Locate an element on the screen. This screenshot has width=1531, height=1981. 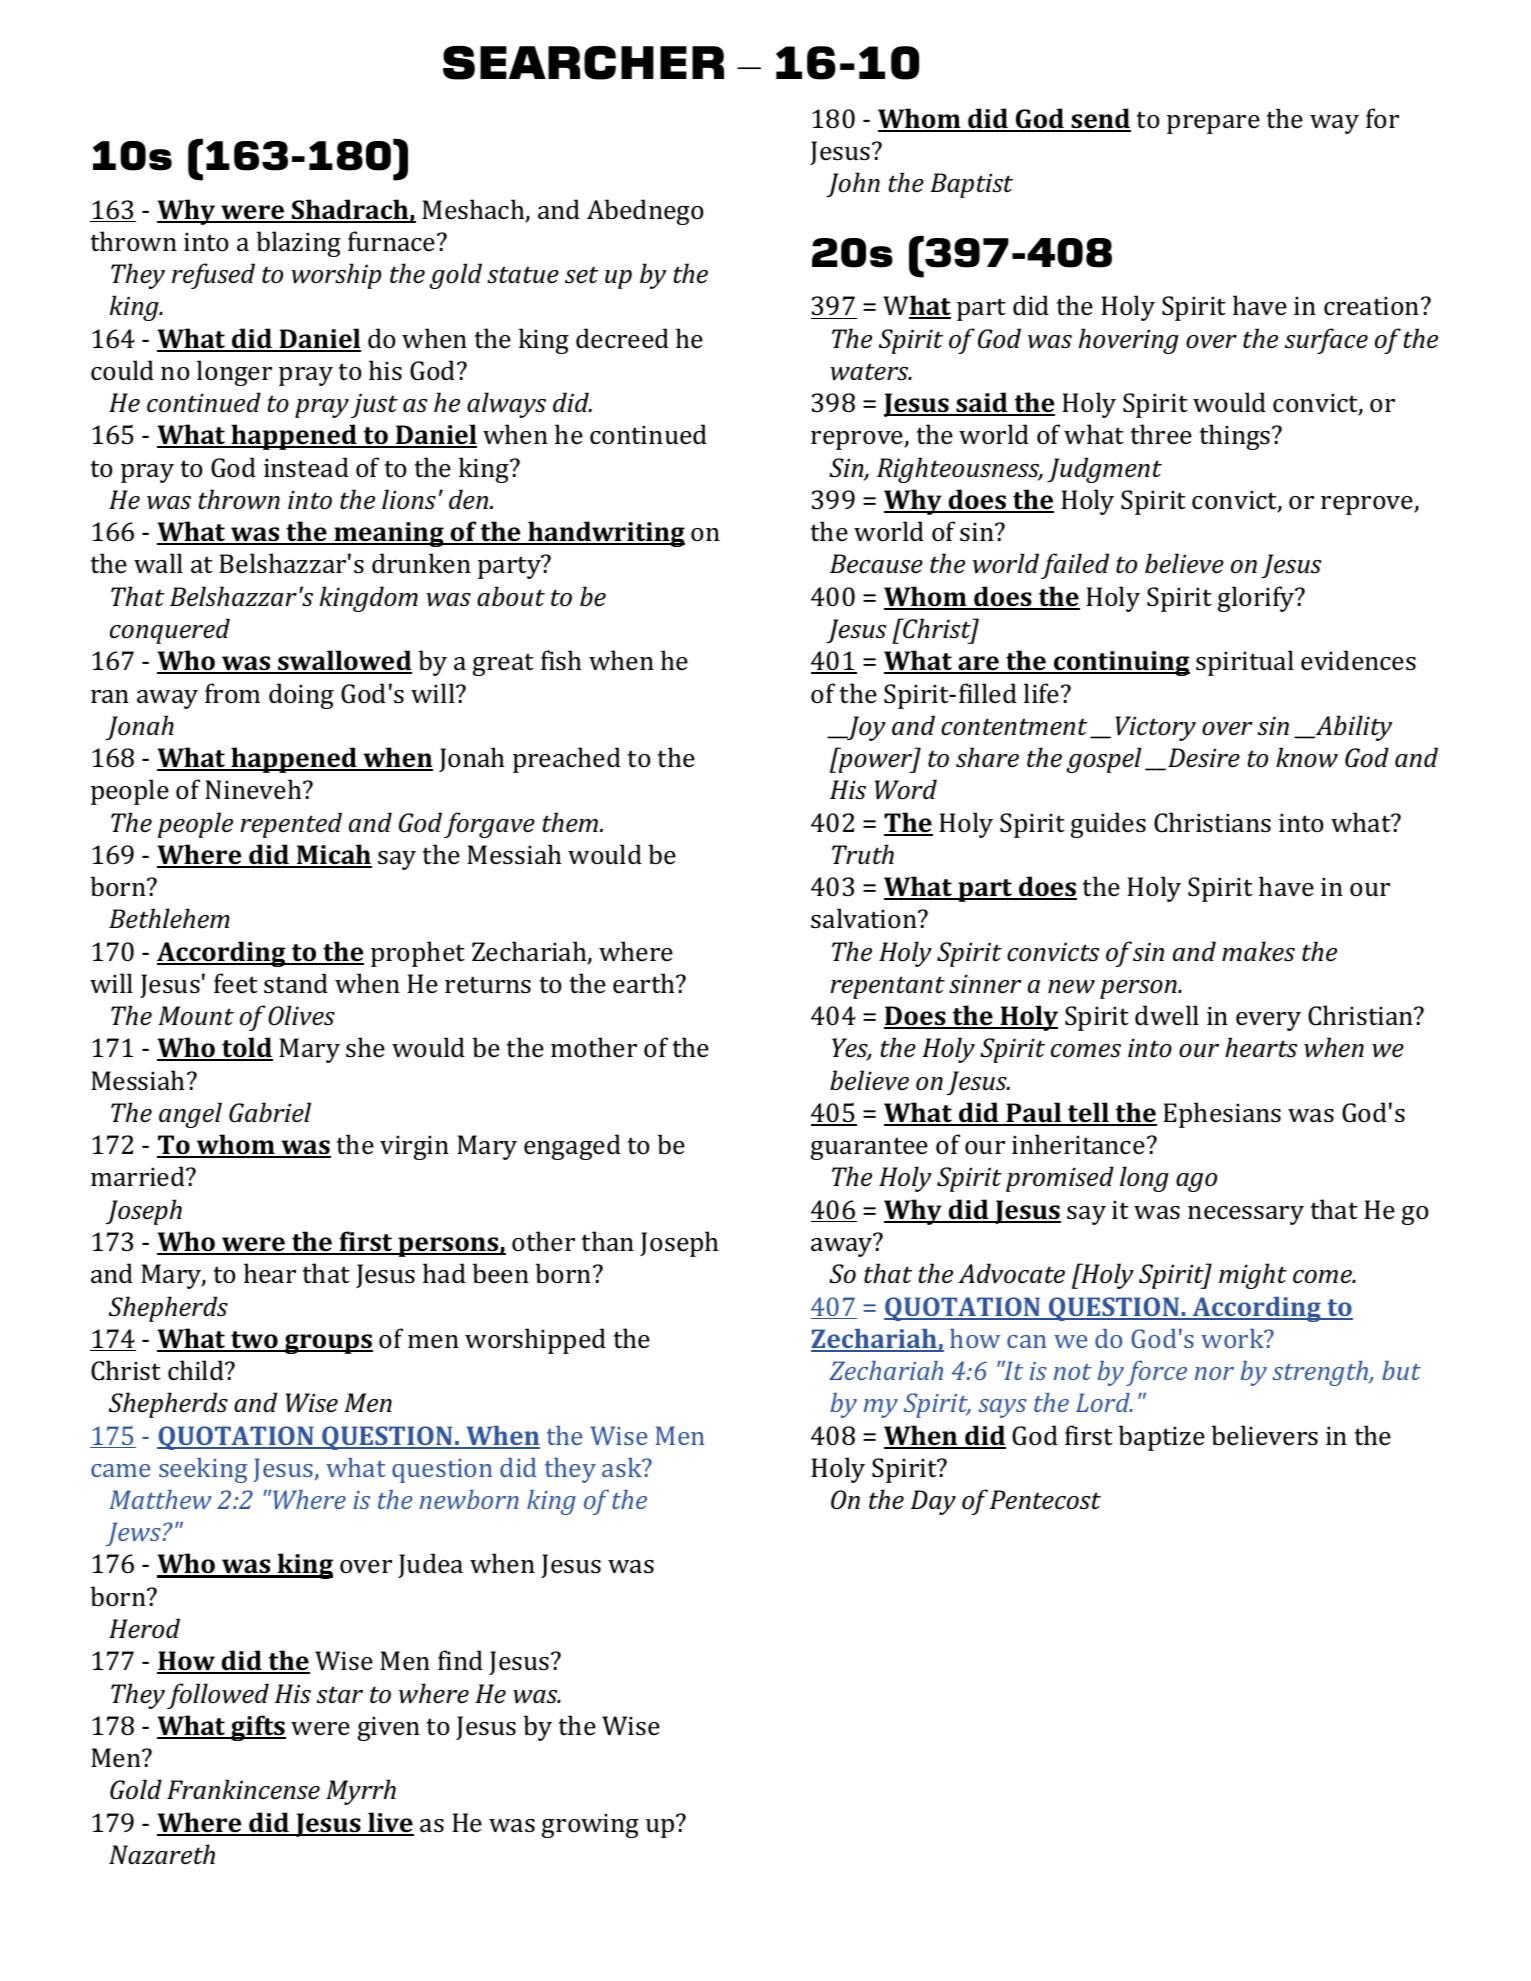
blazing is located at coordinates (298, 244).
